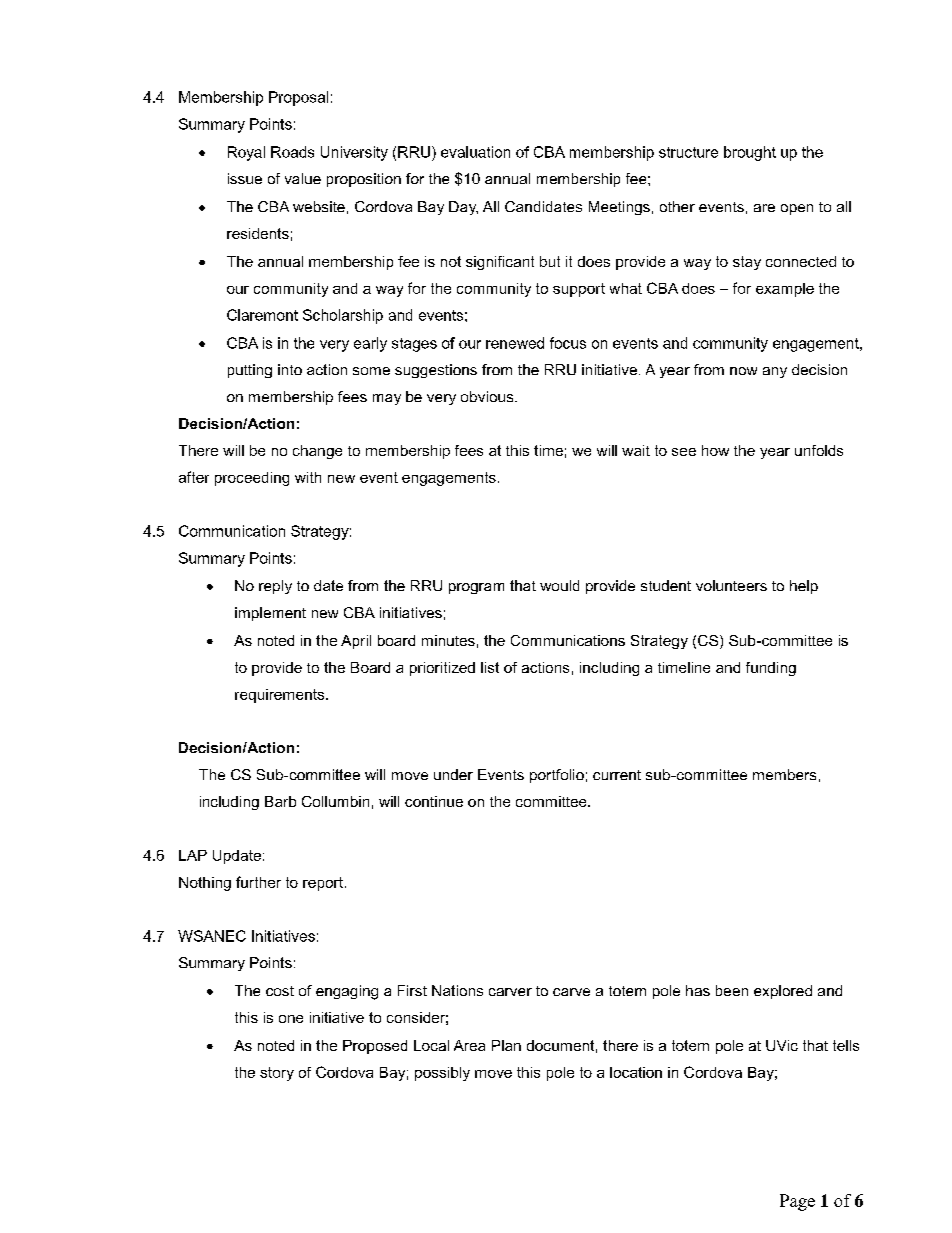  I want to click on current, so click(617, 775).
